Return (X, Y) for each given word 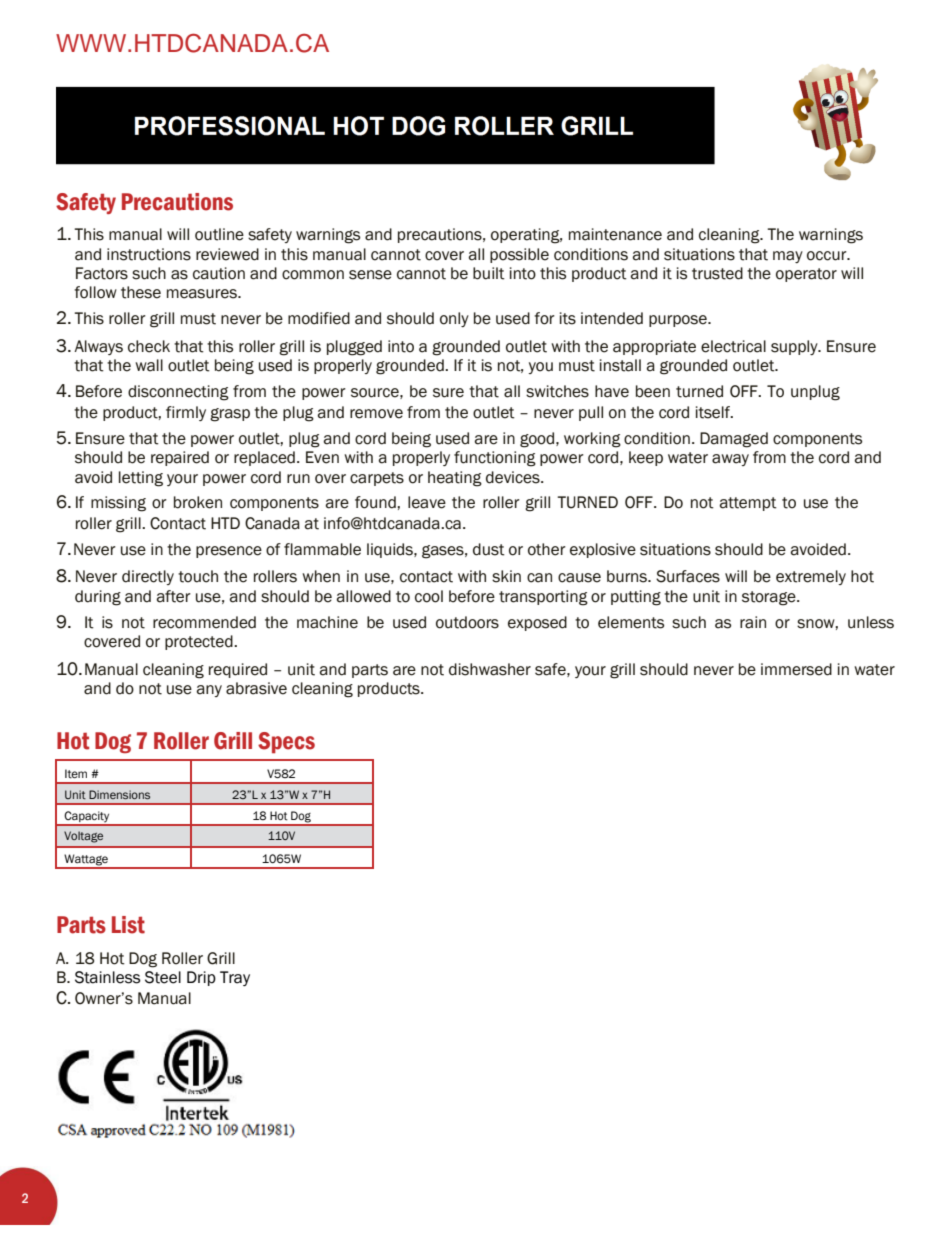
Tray (235, 978)
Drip (201, 978)
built (489, 273)
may (788, 257)
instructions (149, 254)
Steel (163, 977)
